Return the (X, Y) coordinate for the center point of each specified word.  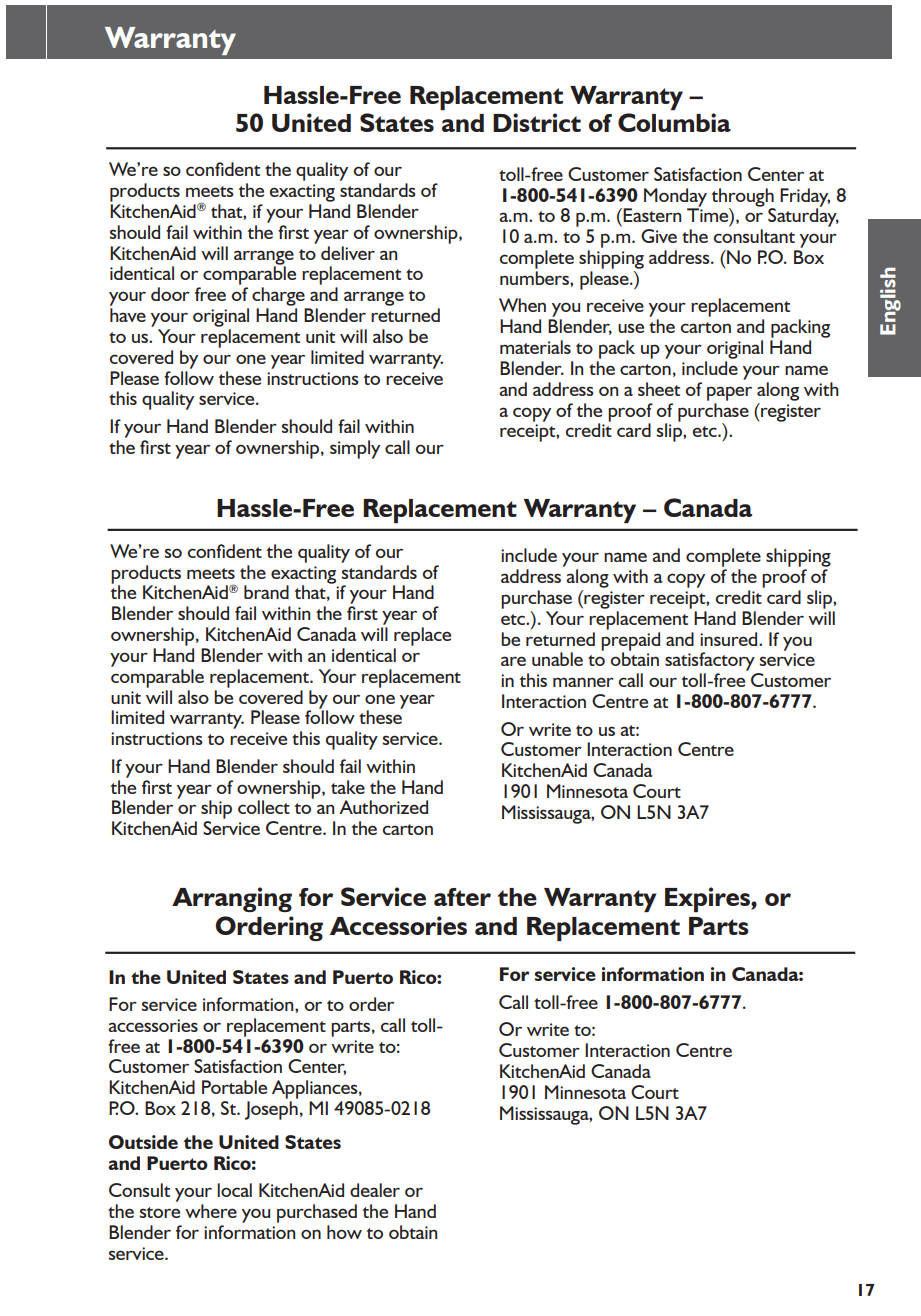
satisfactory (710, 661)
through (742, 197)
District (537, 122)
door (170, 294)
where (211, 1211)
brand (266, 592)
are (513, 661)
